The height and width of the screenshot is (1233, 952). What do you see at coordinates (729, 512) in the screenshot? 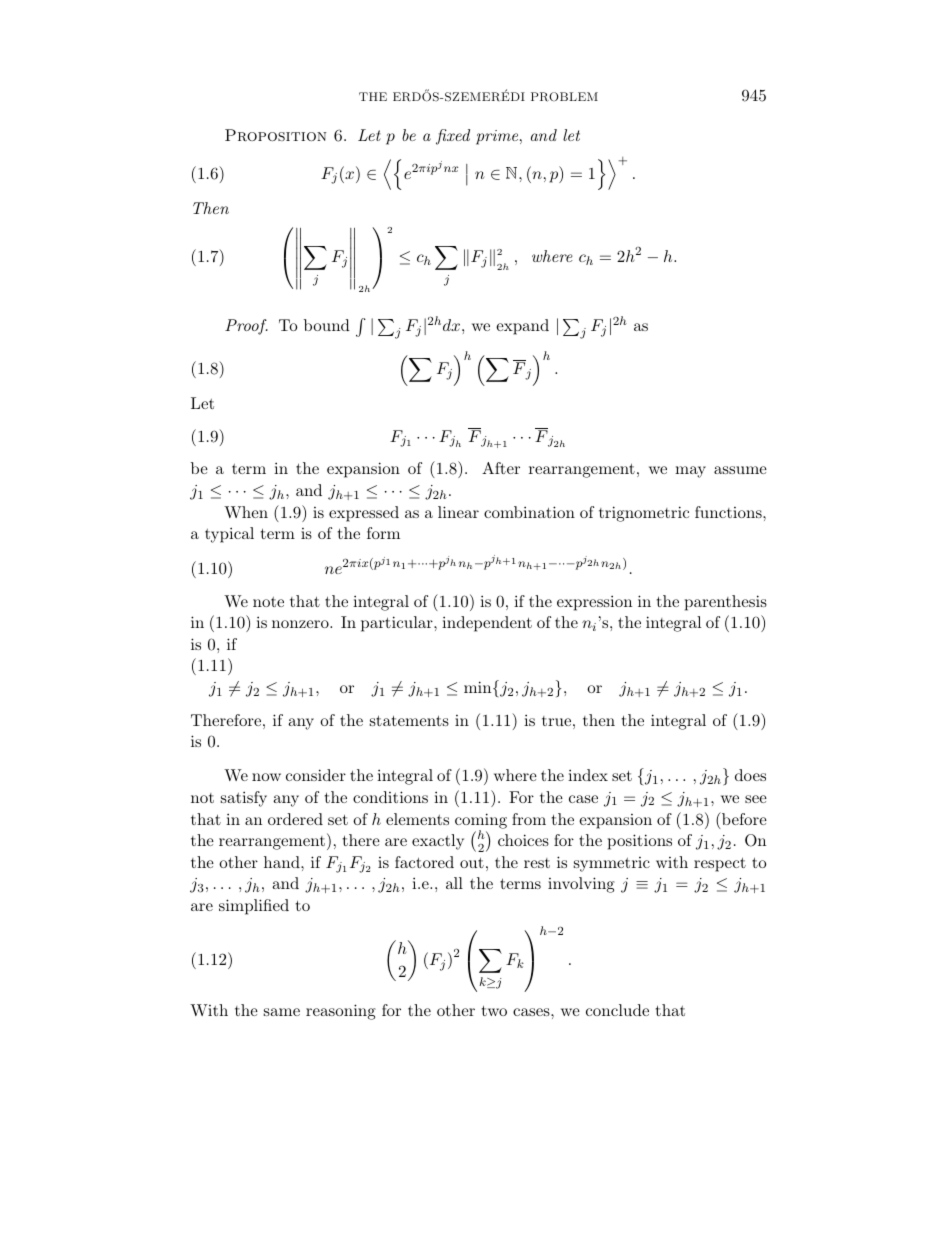
I see `functions` at bounding box center [729, 512].
